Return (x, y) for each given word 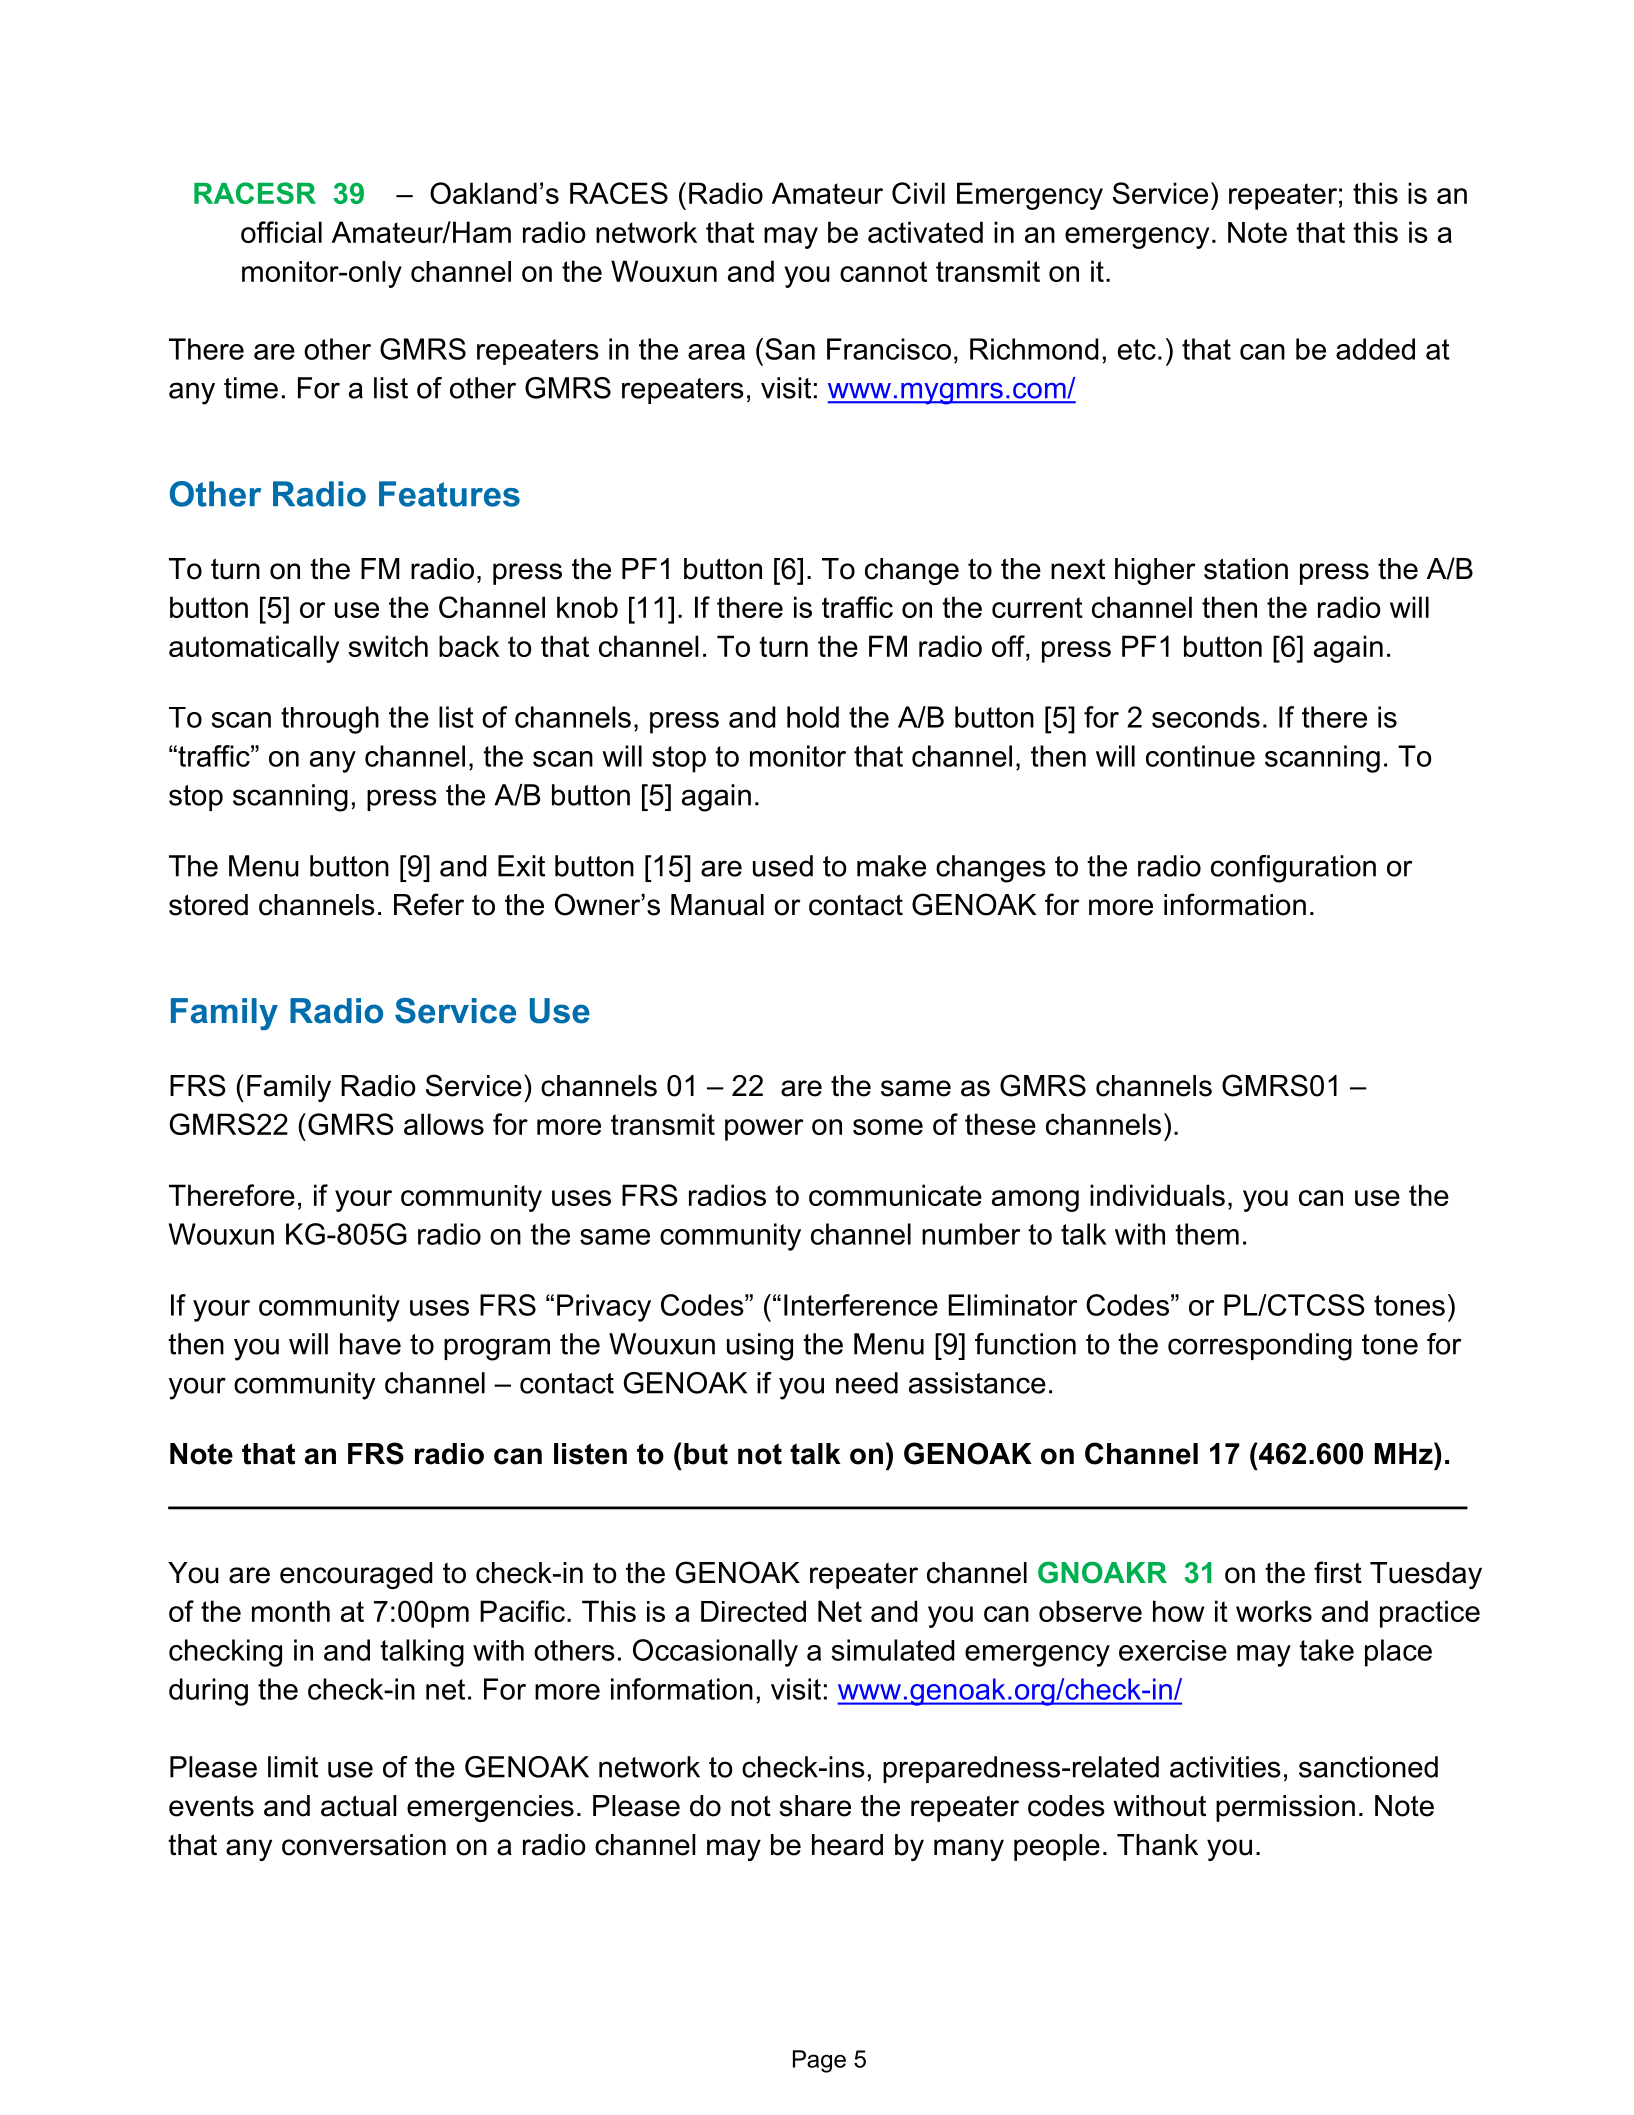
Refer (429, 904)
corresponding (1260, 1347)
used (783, 866)
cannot (883, 271)
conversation (364, 1845)
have (370, 1344)
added (1375, 349)
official (281, 232)
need (867, 1383)
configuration (1293, 869)
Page (819, 2061)
